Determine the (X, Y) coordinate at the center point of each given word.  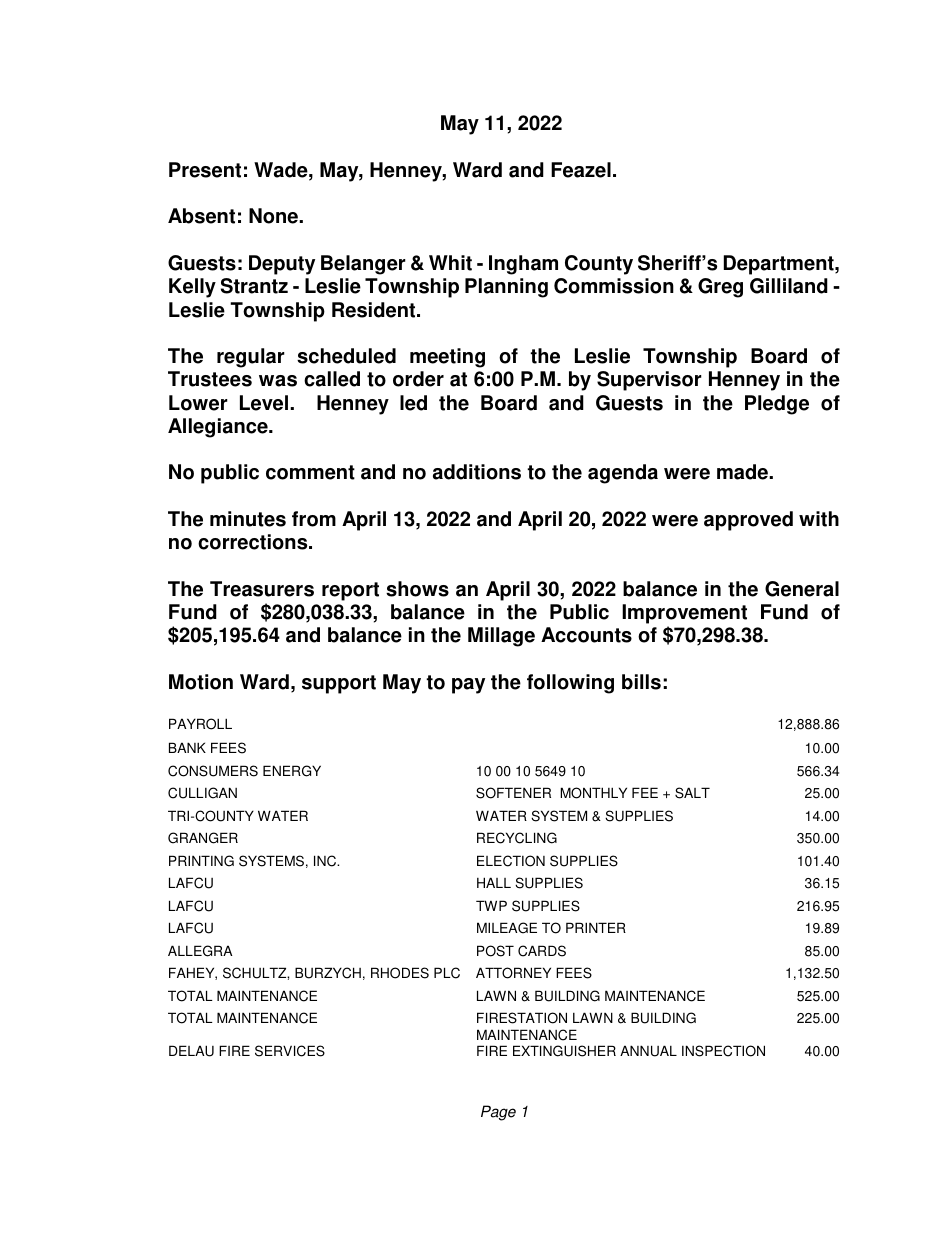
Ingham (523, 265)
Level (265, 403)
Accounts (586, 635)
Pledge (777, 405)
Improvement (684, 614)
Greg (720, 288)
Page (498, 1113)
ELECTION (511, 861)
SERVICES (290, 1051)
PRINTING (201, 861)
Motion (201, 682)
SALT (692, 793)
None (274, 216)
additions (477, 472)
